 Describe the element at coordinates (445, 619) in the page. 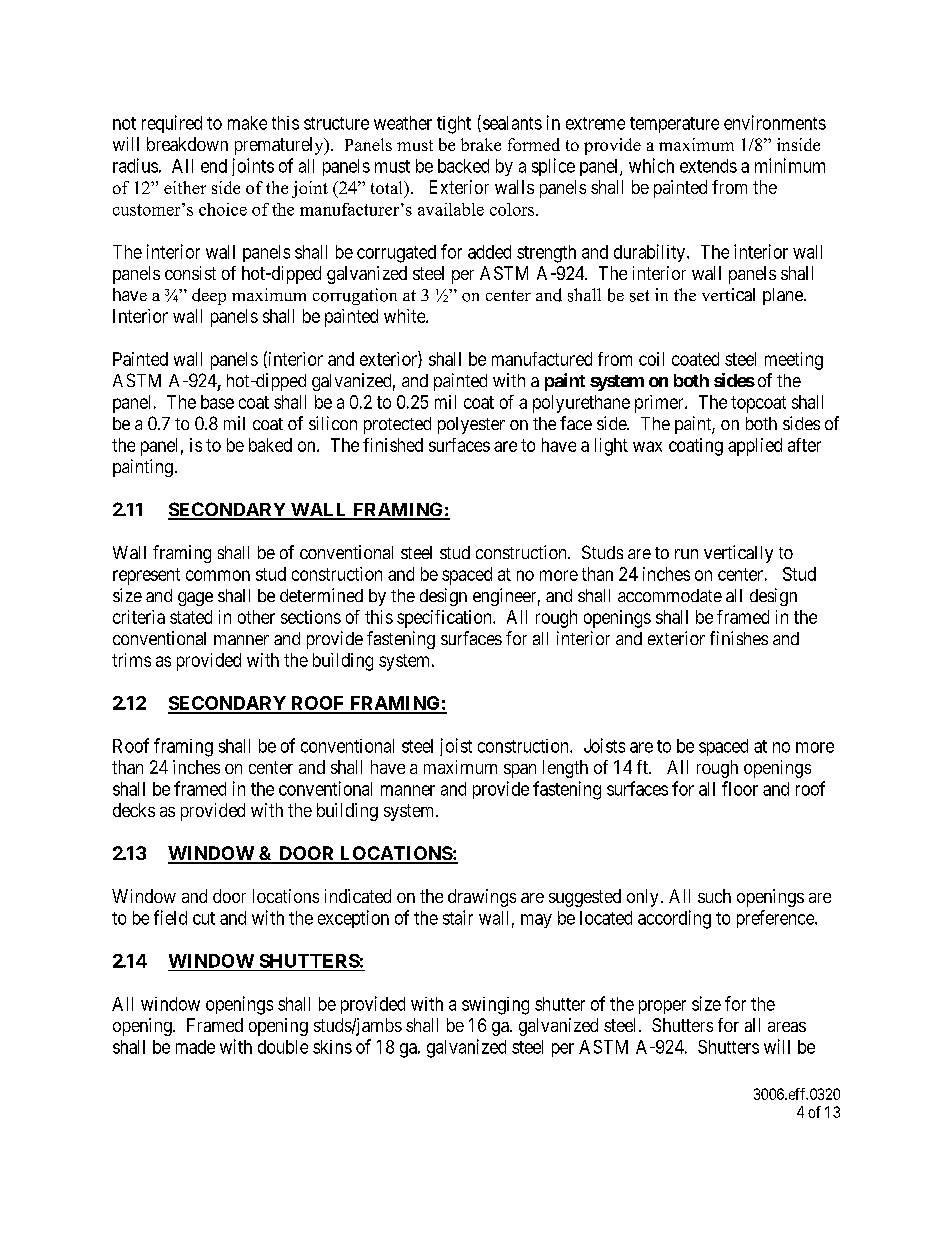

I see `specification` at that location.
